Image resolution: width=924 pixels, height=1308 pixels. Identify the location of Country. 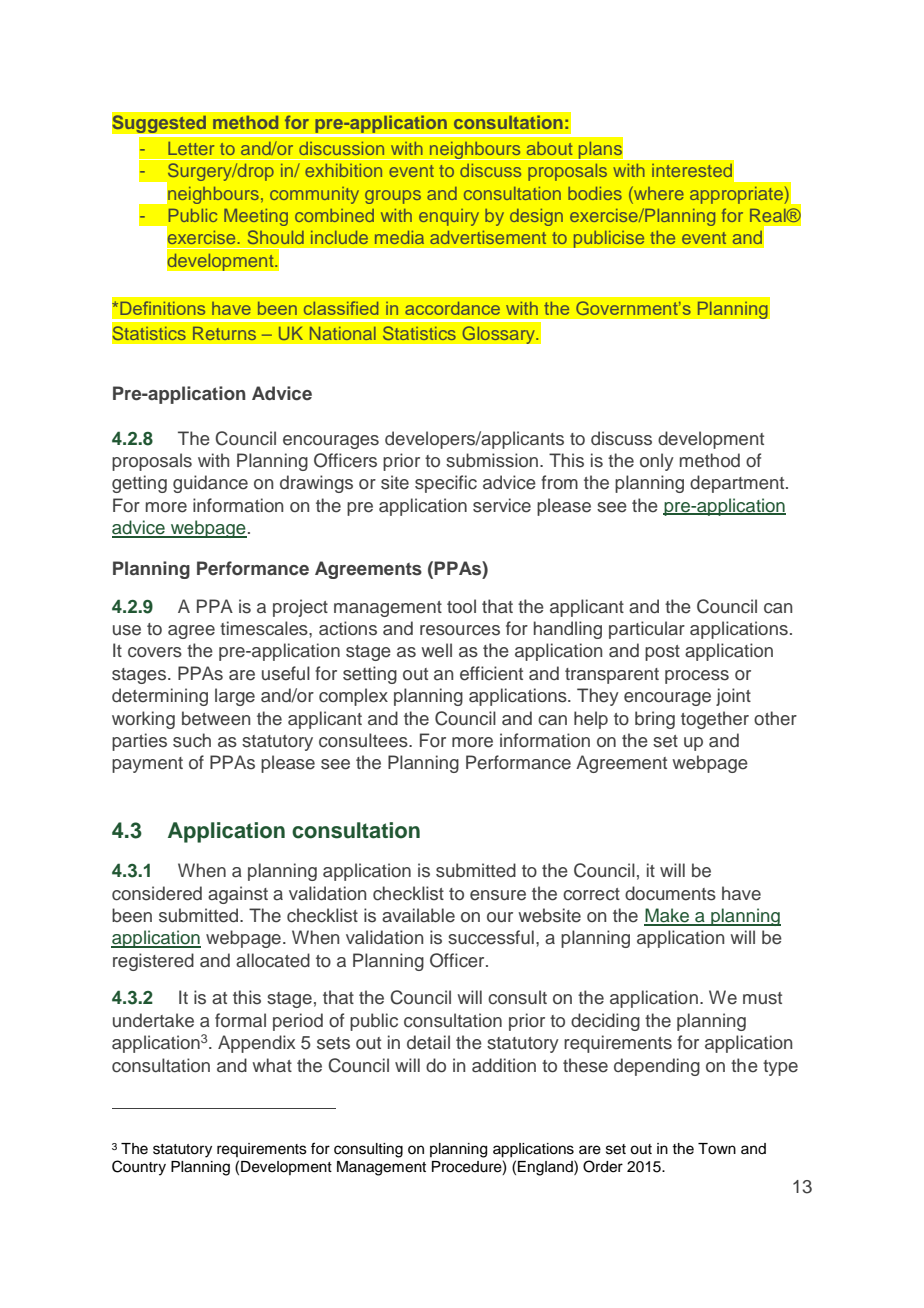
(139, 1168).
